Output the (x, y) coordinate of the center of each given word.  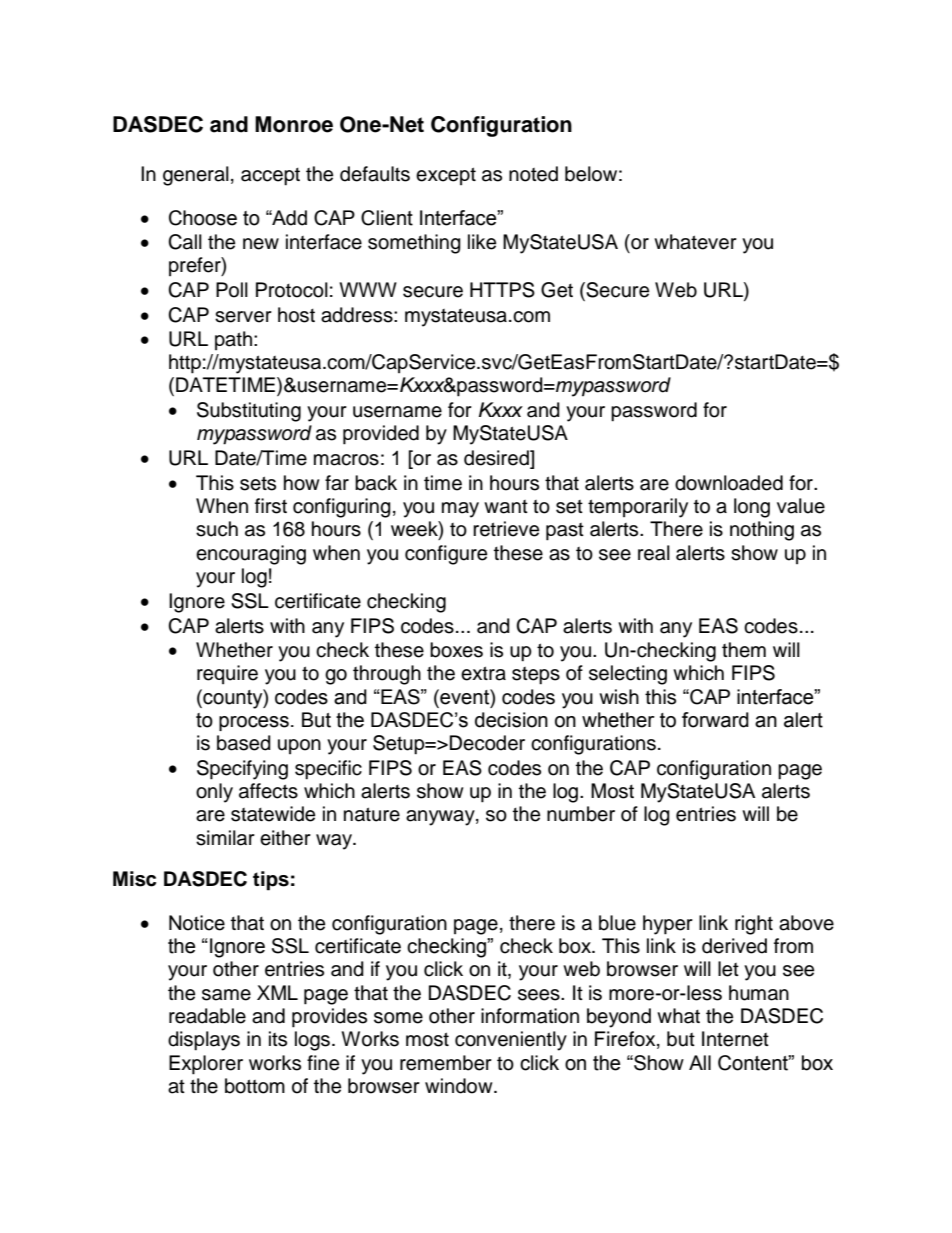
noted (533, 174)
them (744, 650)
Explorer (206, 1065)
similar (225, 838)
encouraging (251, 555)
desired (497, 459)
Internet (735, 1039)
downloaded (729, 483)
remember (446, 1063)
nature (372, 814)
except (446, 176)
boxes (456, 650)
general (196, 176)
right (754, 925)
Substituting (249, 412)
